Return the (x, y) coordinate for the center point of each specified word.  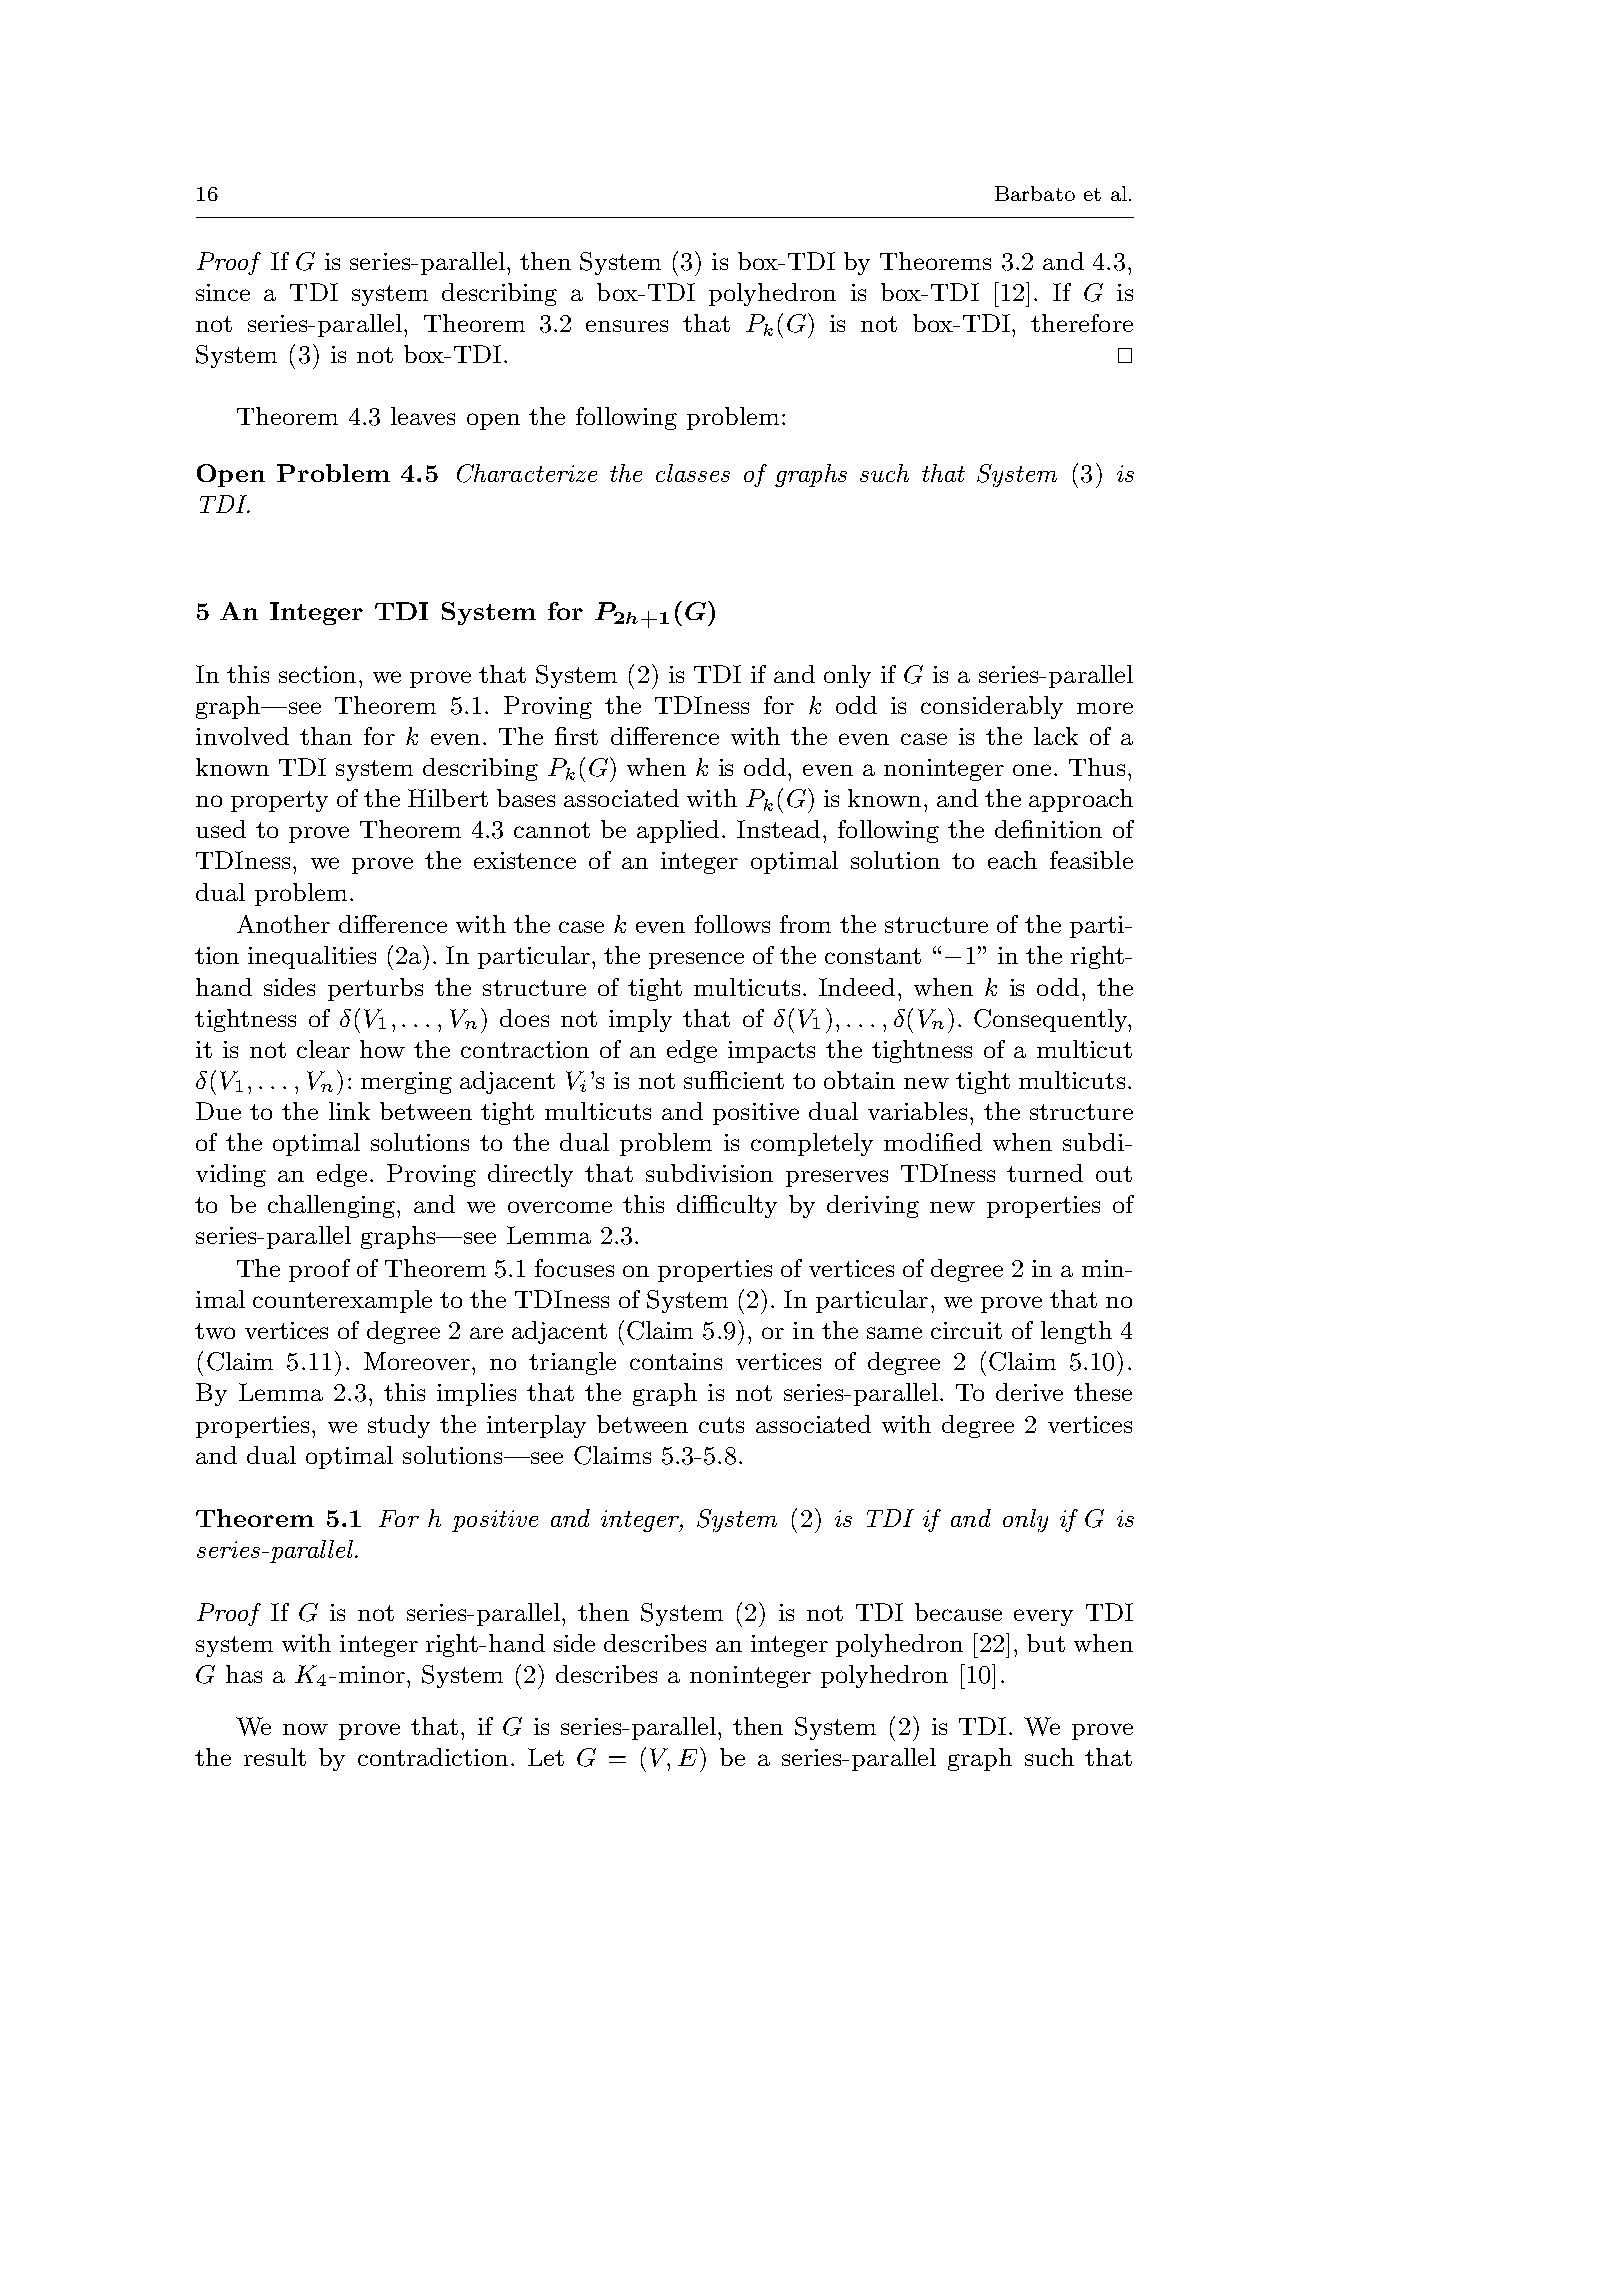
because (958, 1612)
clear (323, 1049)
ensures (627, 326)
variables (917, 1111)
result (275, 1757)
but (1046, 1643)
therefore (1082, 323)
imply (640, 1020)
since (223, 292)
